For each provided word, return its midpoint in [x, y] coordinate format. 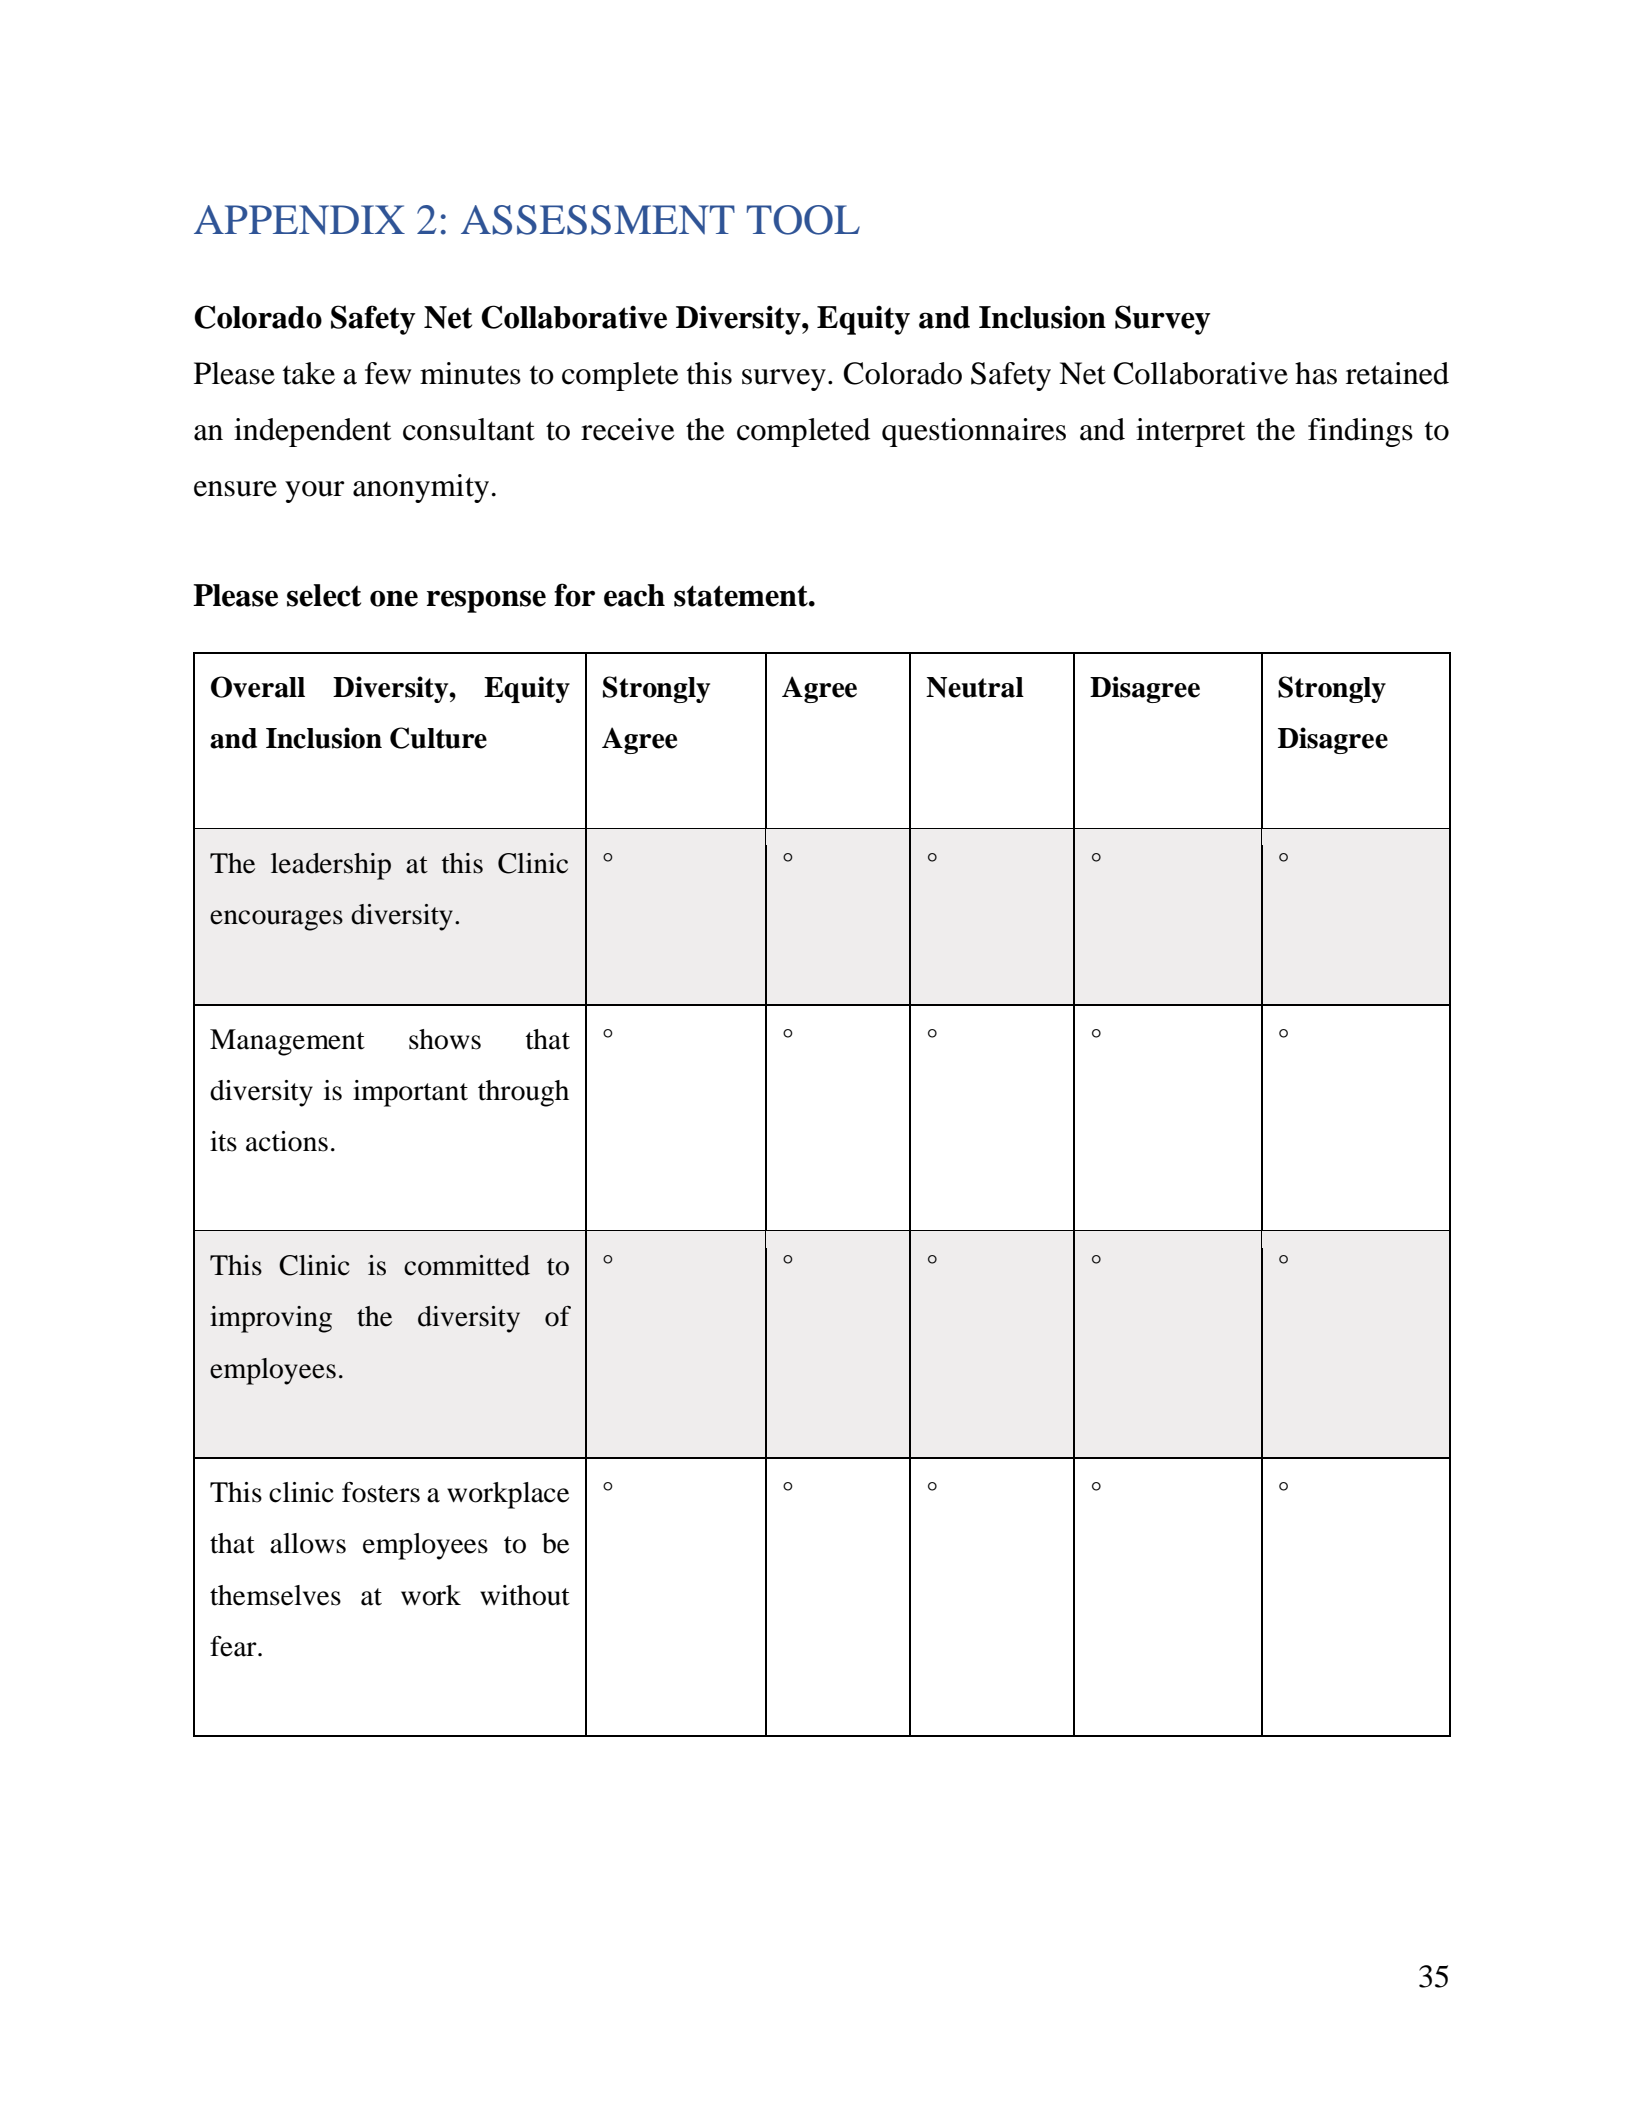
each [634, 595]
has [1316, 373]
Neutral [975, 687]
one [394, 598]
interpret [1190, 432]
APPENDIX [299, 220]
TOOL [803, 220]
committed [467, 1265]
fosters [381, 1492]
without [525, 1595]
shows [445, 1039]
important [410, 1093]
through [523, 1093]
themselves [275, 1595]
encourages [276, 920]
